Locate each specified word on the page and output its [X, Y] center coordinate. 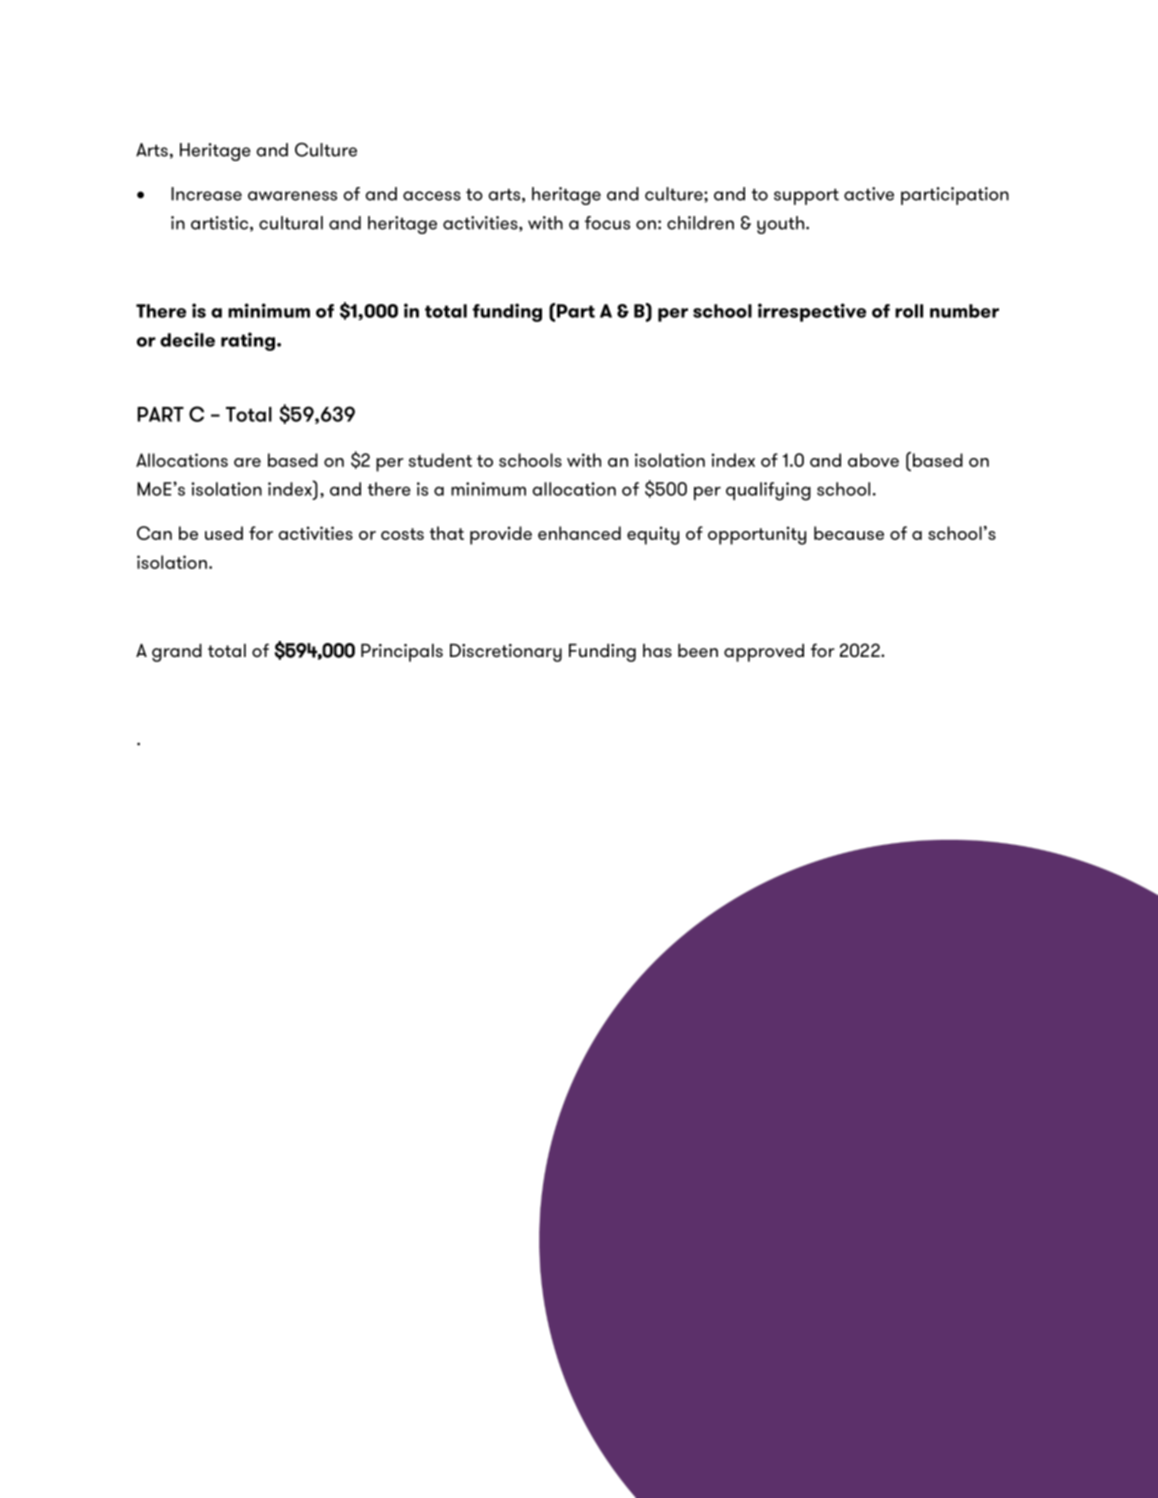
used [224, 533]
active [869, 194]
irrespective [812, 312]
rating [248, 341]
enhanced [579, 533]
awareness [292, 196]
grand [177, 653]
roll [909, 311]
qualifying [768, 491]
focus [607, 223]
